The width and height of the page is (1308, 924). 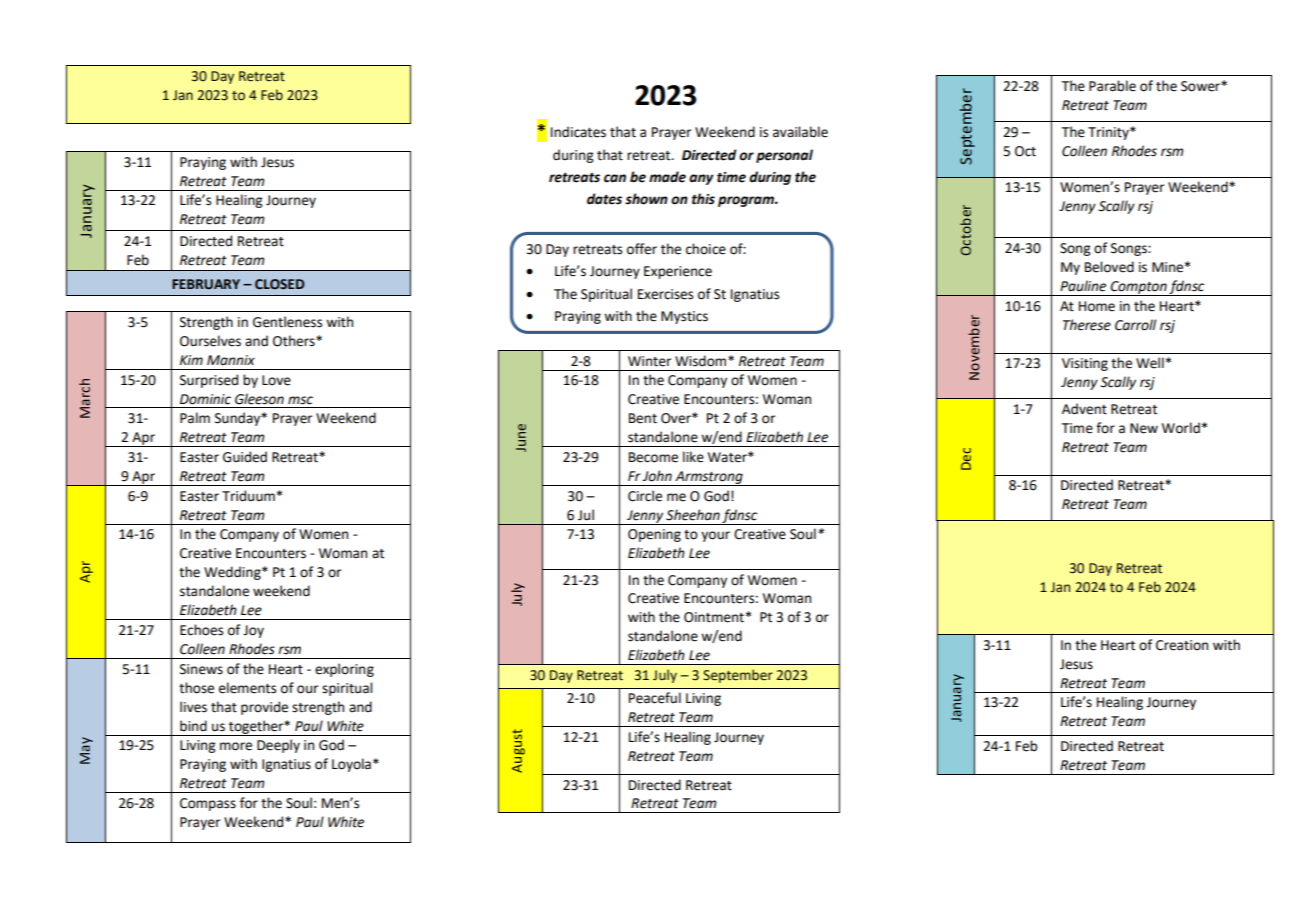 What do you see at coordinates (278, 746) in the page?
I see `Deeply` at bounding box center [278, 746].
